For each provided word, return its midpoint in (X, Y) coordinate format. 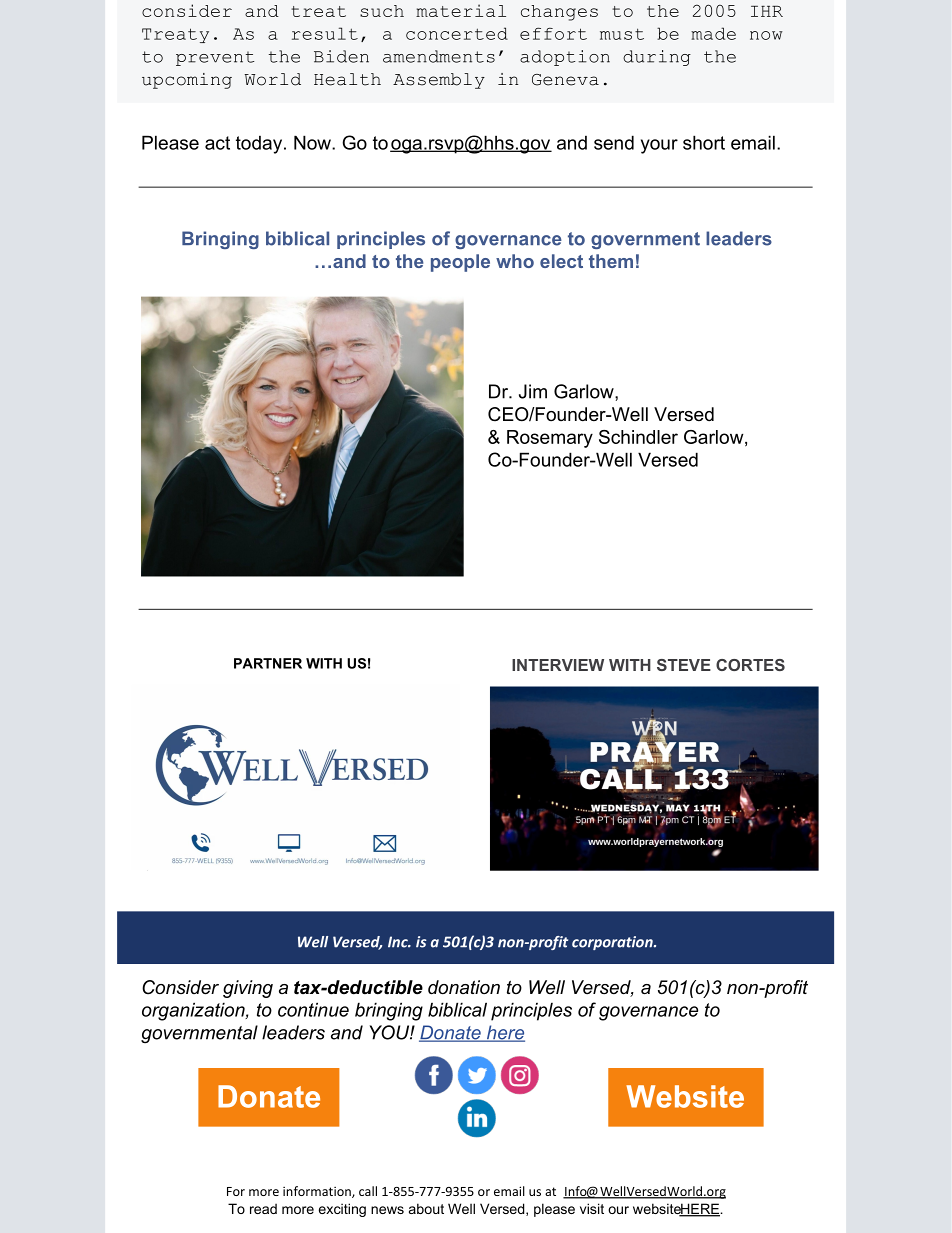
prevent (215, 58)
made (713, 33)
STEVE (684, 665)
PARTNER (268, 663)
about (426, 1208)
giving (248, 989)
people (460, 263)
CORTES (750, 665)
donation (464, 987)
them (611, 261)
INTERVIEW (558, 665)
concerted (457, 33)
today (260, 145)
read (263, 1208)
